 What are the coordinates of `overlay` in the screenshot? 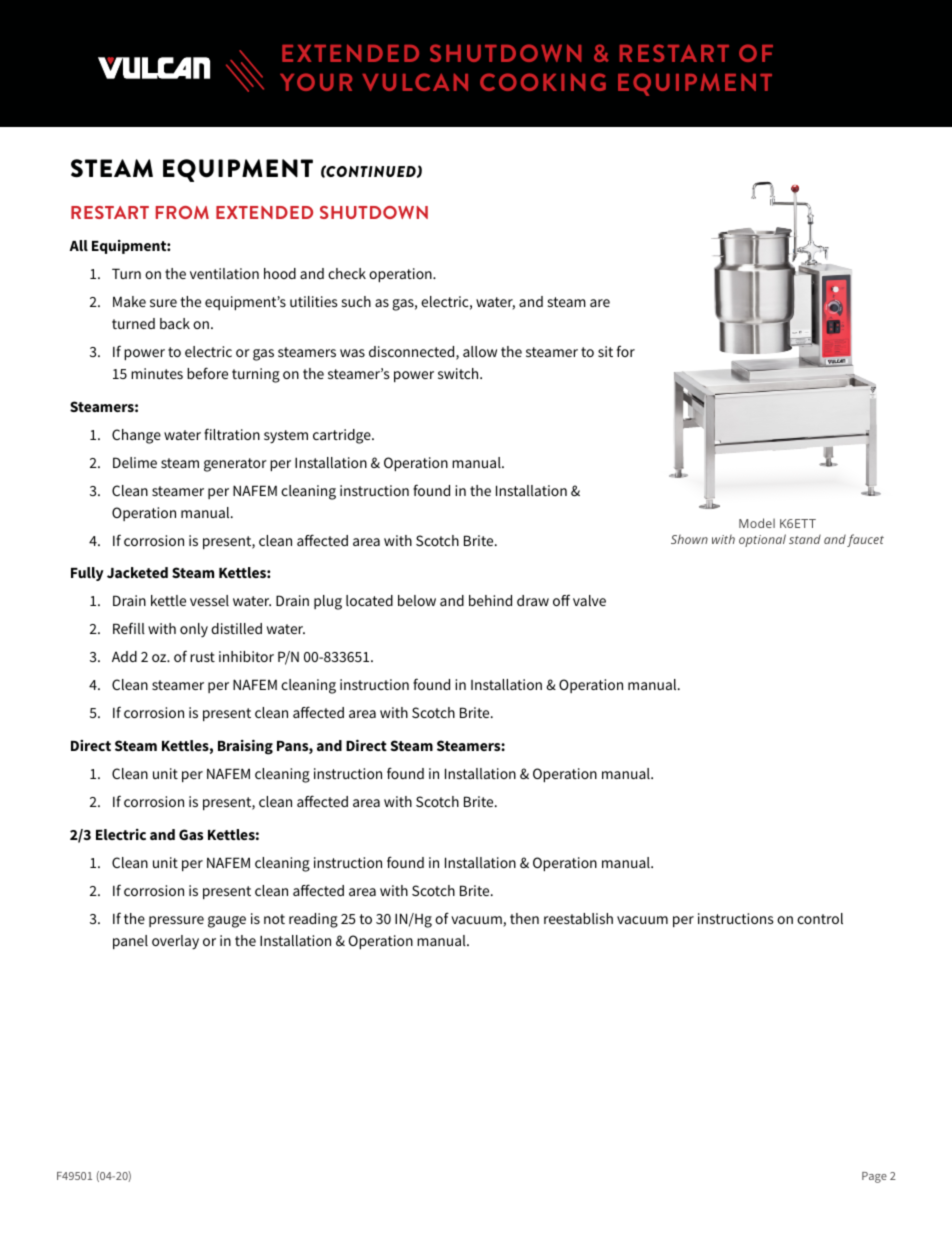 It's located at (175, 942).
